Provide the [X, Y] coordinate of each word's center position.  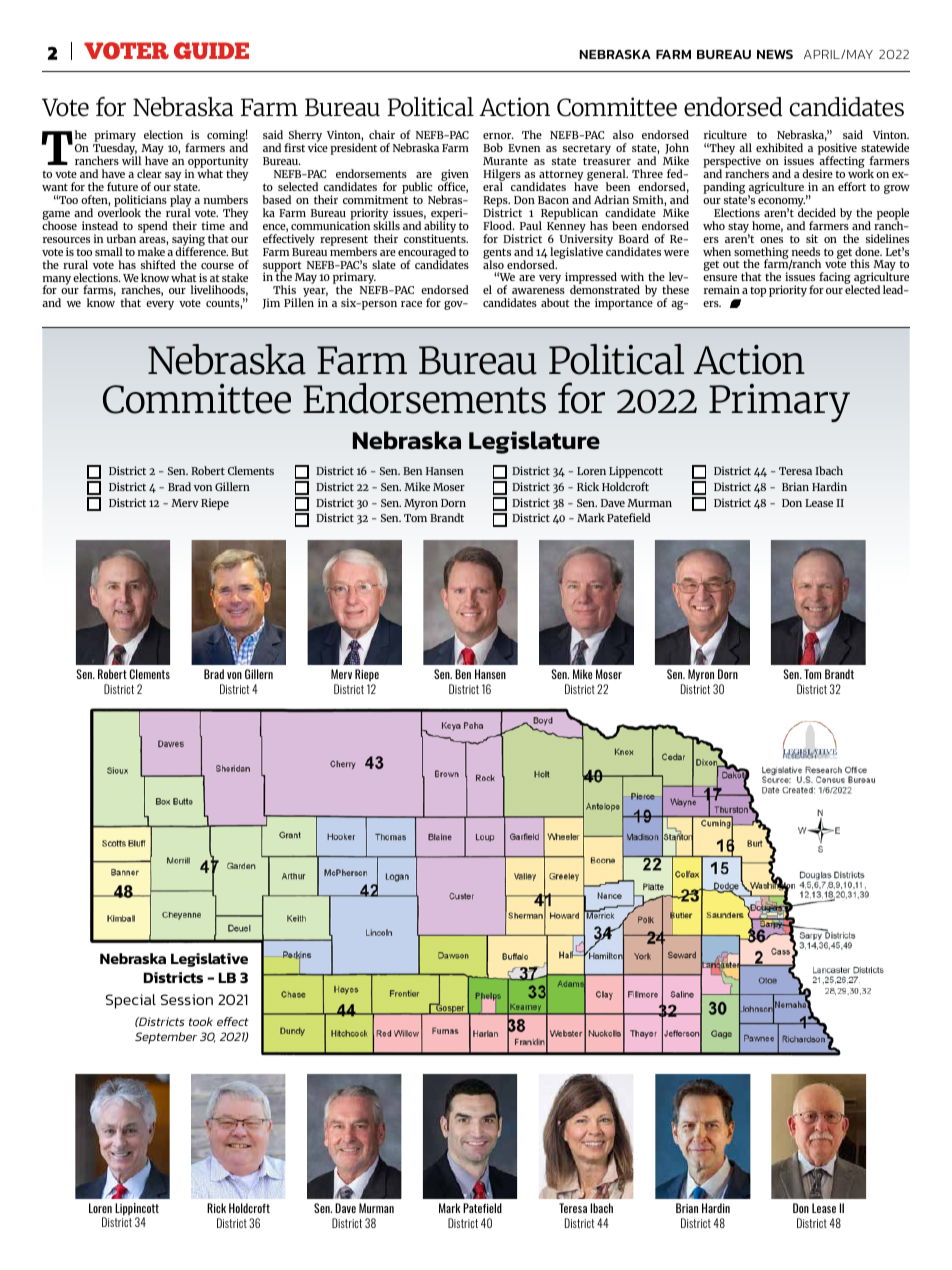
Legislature [534, 442]
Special [131, 1001]
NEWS [775, 54]
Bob [493, 147]
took [201, 1021]
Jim [271, 303]
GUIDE [211, 51]
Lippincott [137, 1210]
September [166, 1038]
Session [187, 999]
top [758, 292]
